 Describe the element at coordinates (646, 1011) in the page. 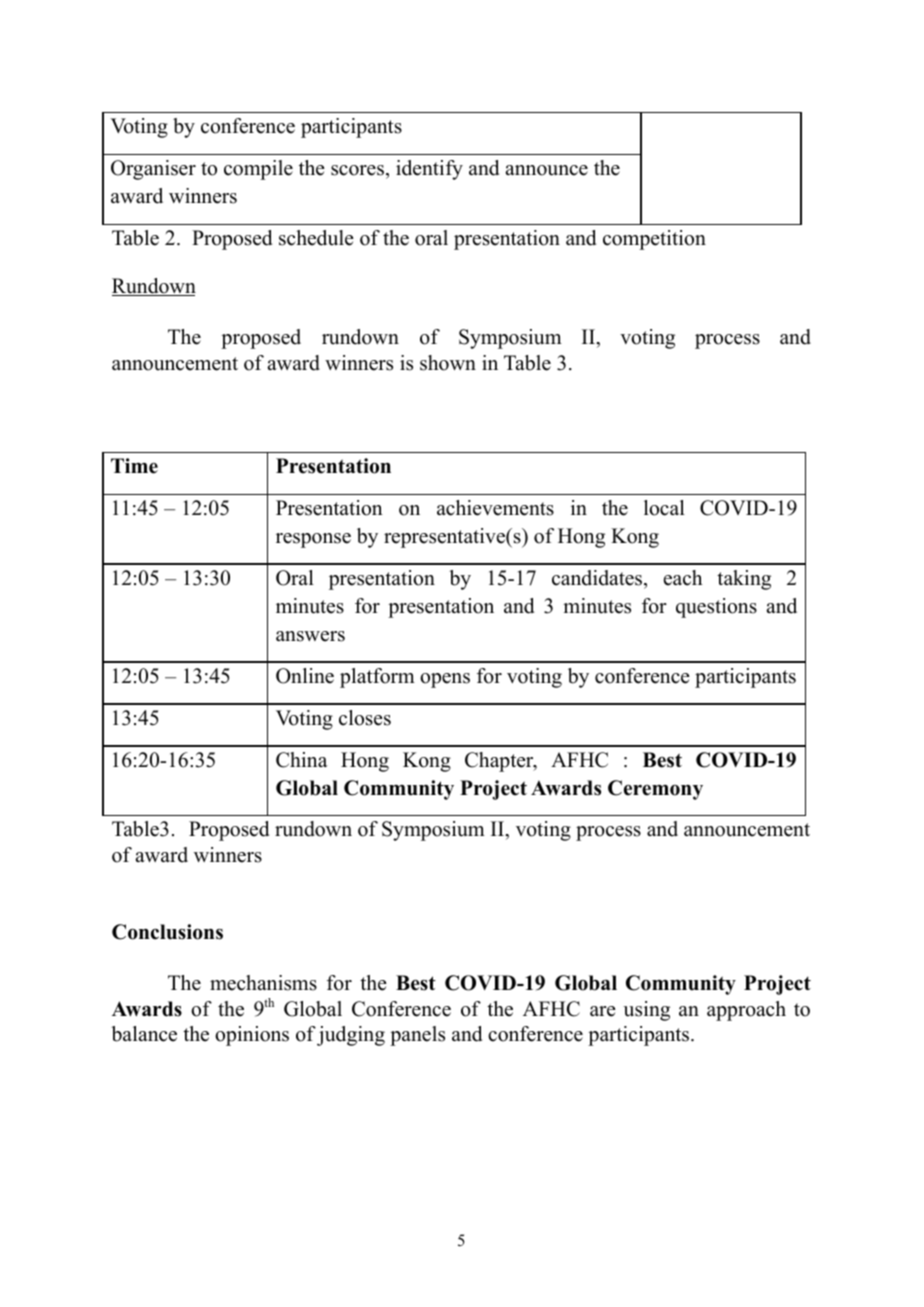

I see `using` at that location.
